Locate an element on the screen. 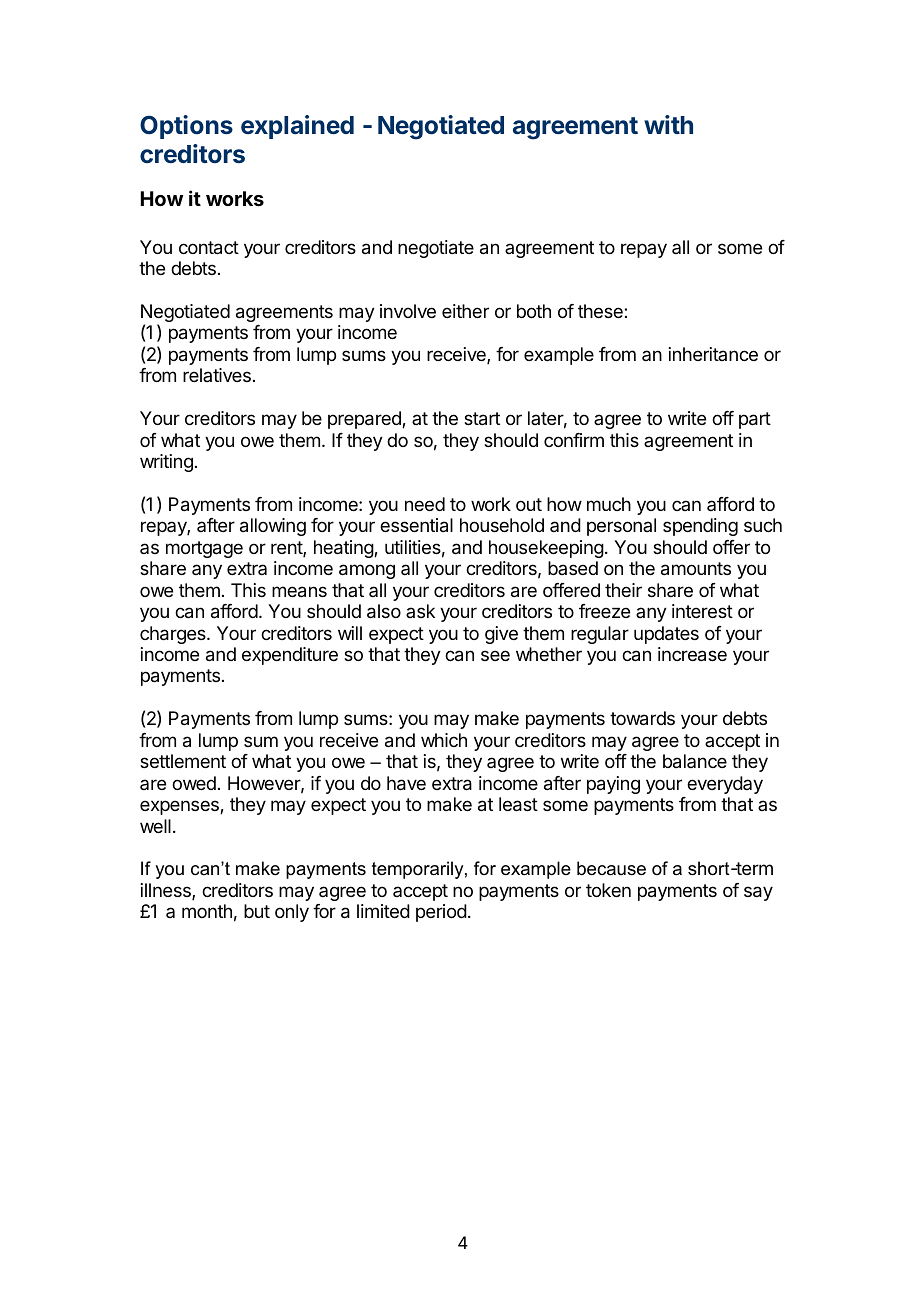 This screenshot has height=1308, width=924. need is located at coordinates (425, 504).
